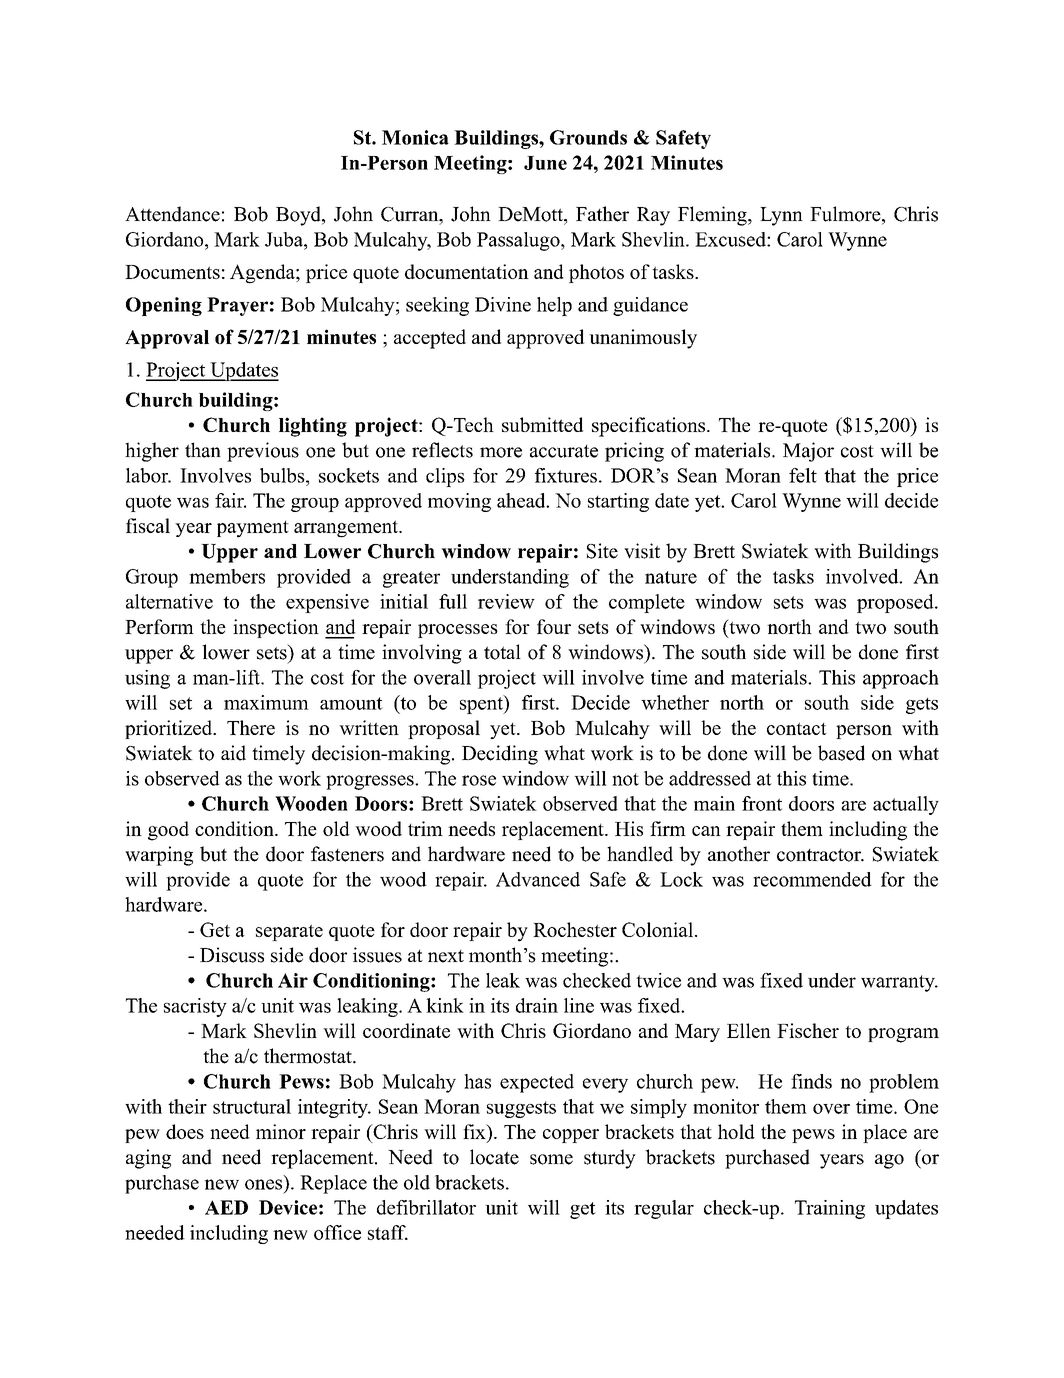 This document has height=1378, width=1064. Describe the element at coordinates (803, 475) in the document. I see `felt` at that location.
